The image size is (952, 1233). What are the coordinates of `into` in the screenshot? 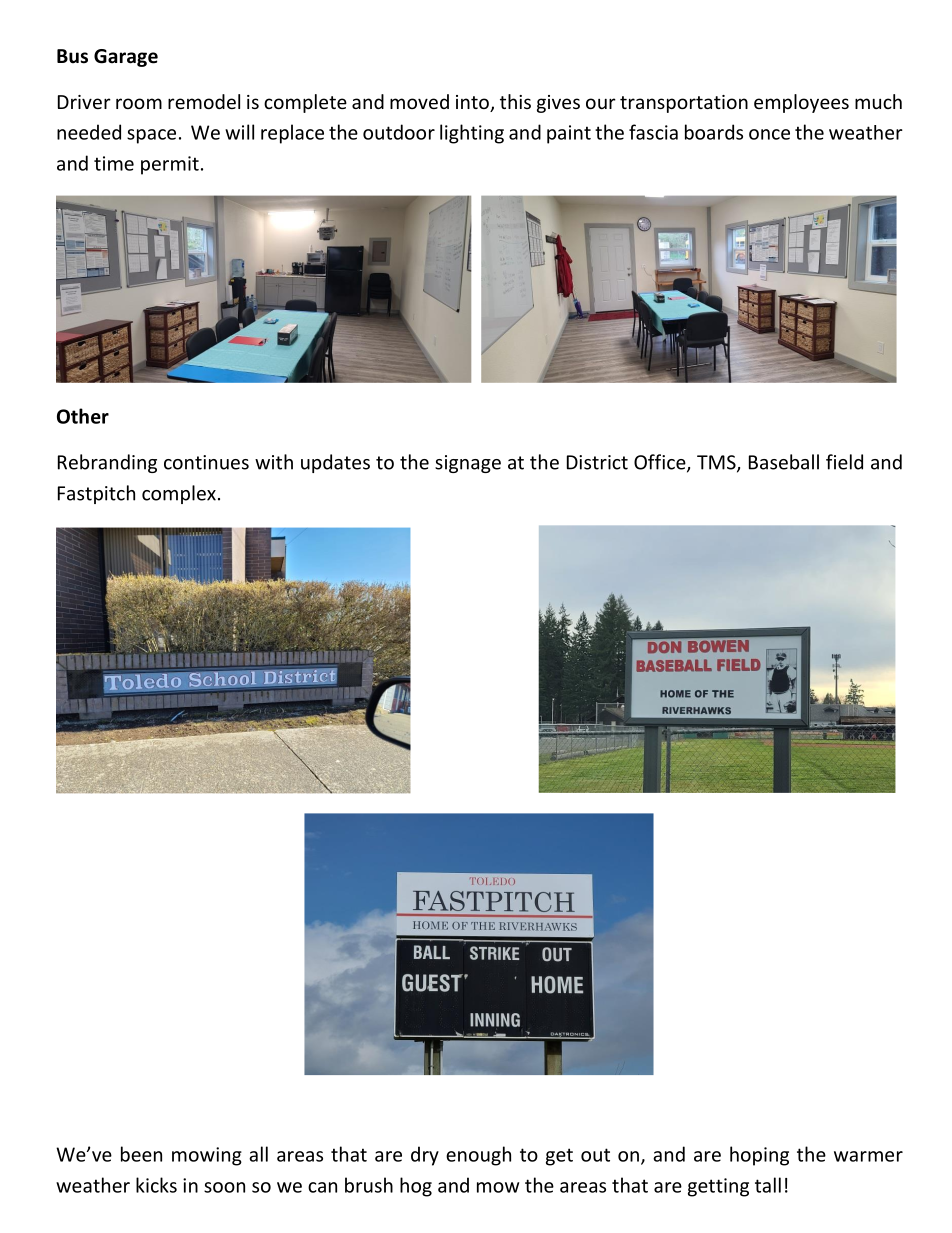 It's located at (473, 103).
